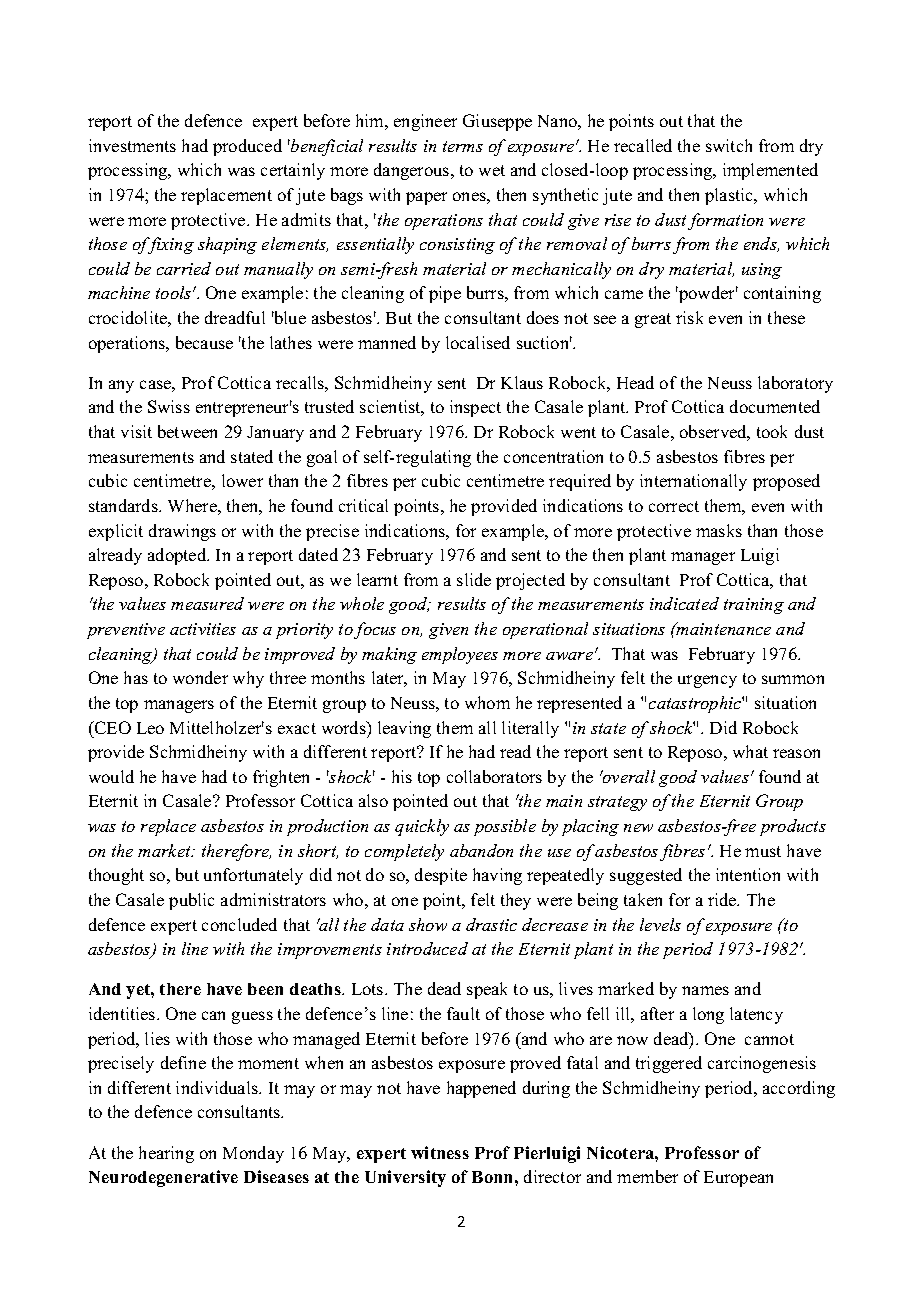  What do you see at coordinates (203, 629) in the screenshot?
I see `activities` at bounding box center [203, 629].
